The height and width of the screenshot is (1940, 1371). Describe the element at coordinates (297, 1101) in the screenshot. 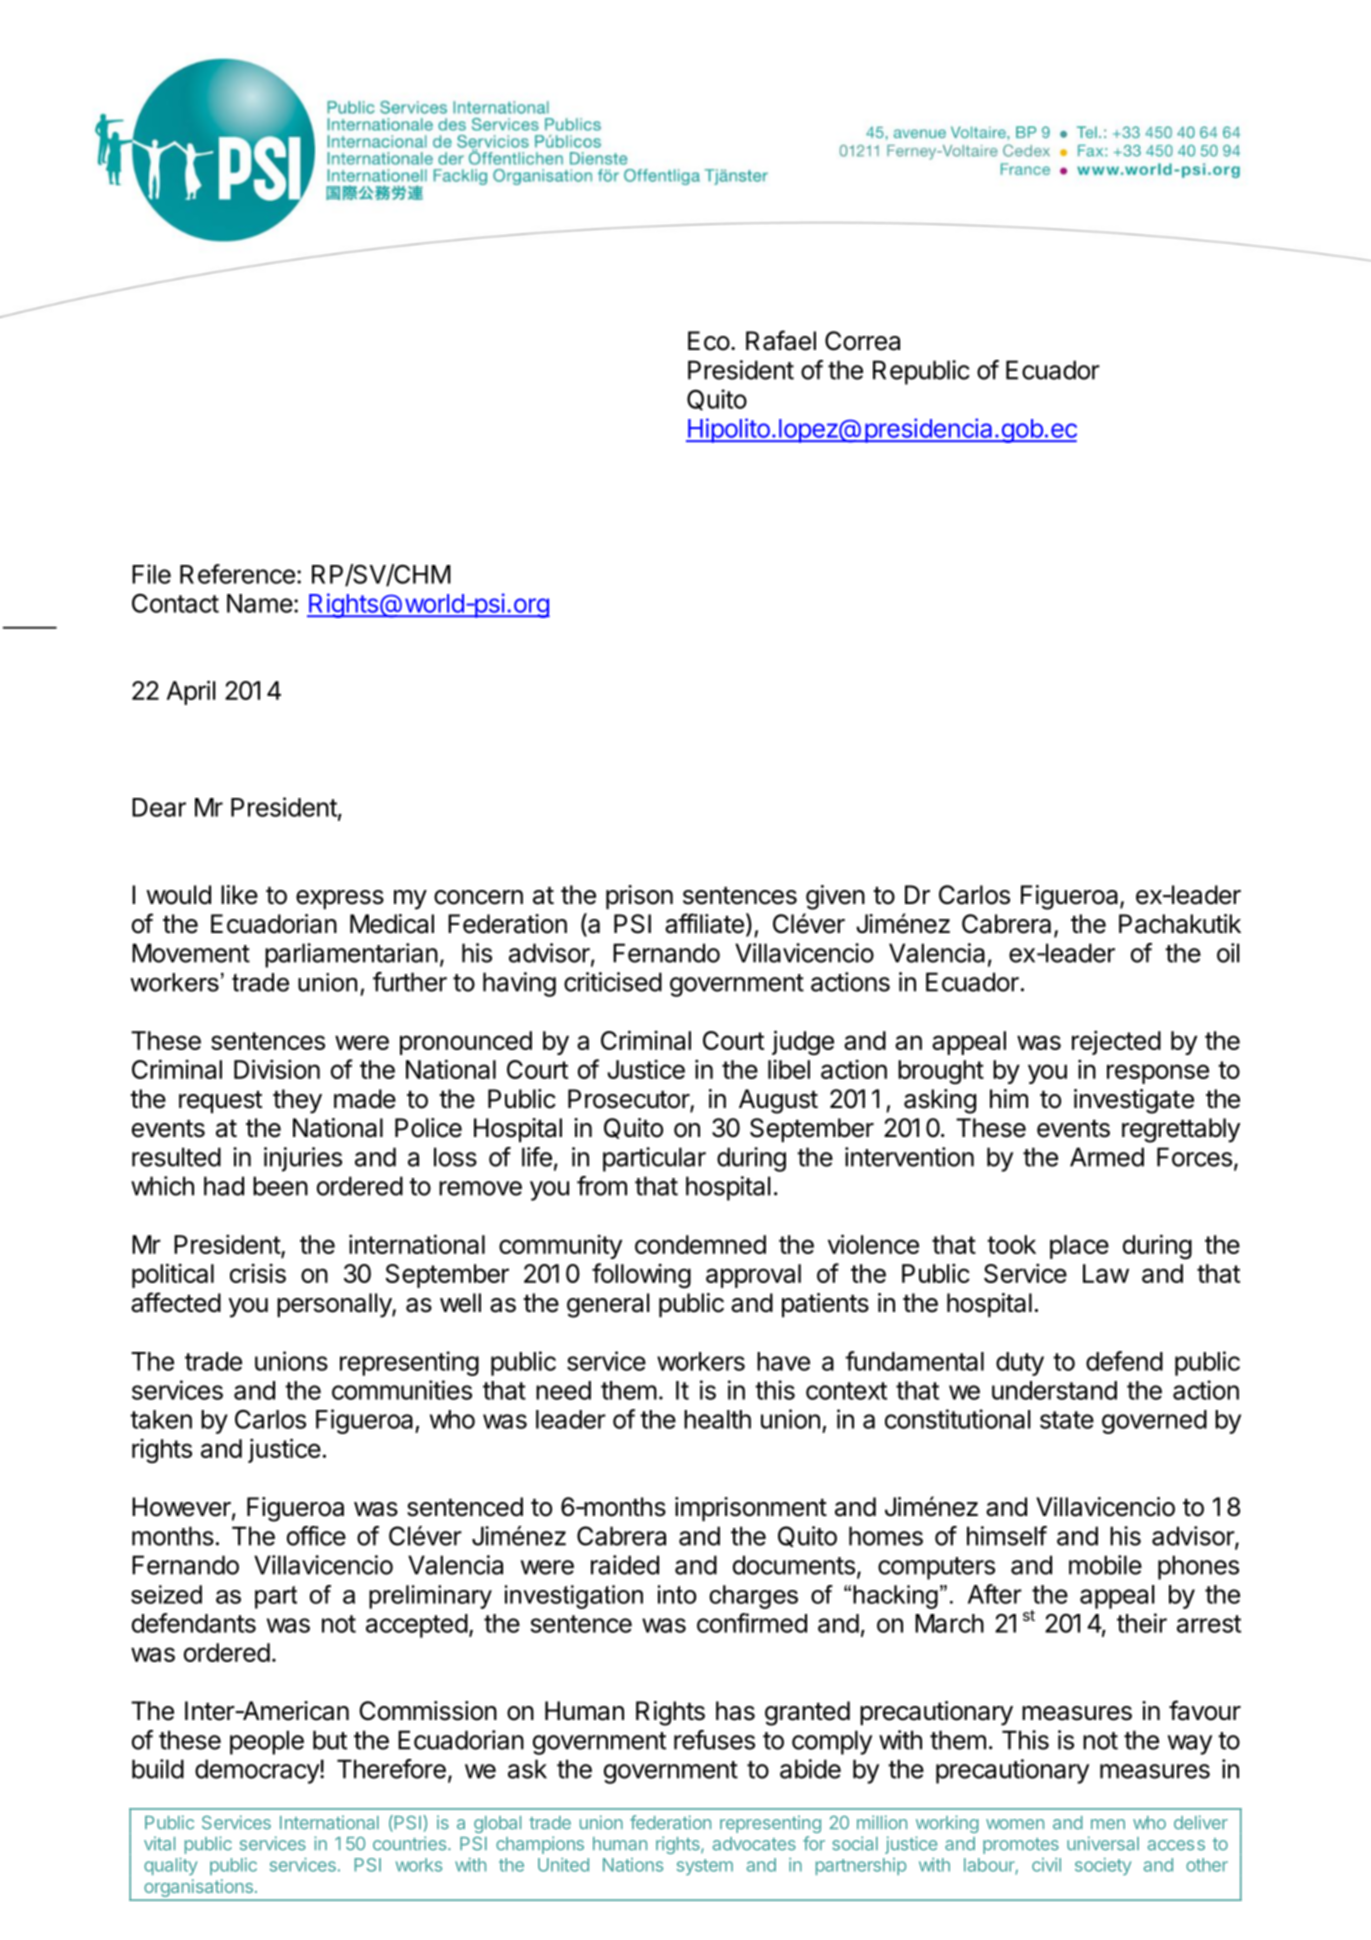

I see `they` at that location.
